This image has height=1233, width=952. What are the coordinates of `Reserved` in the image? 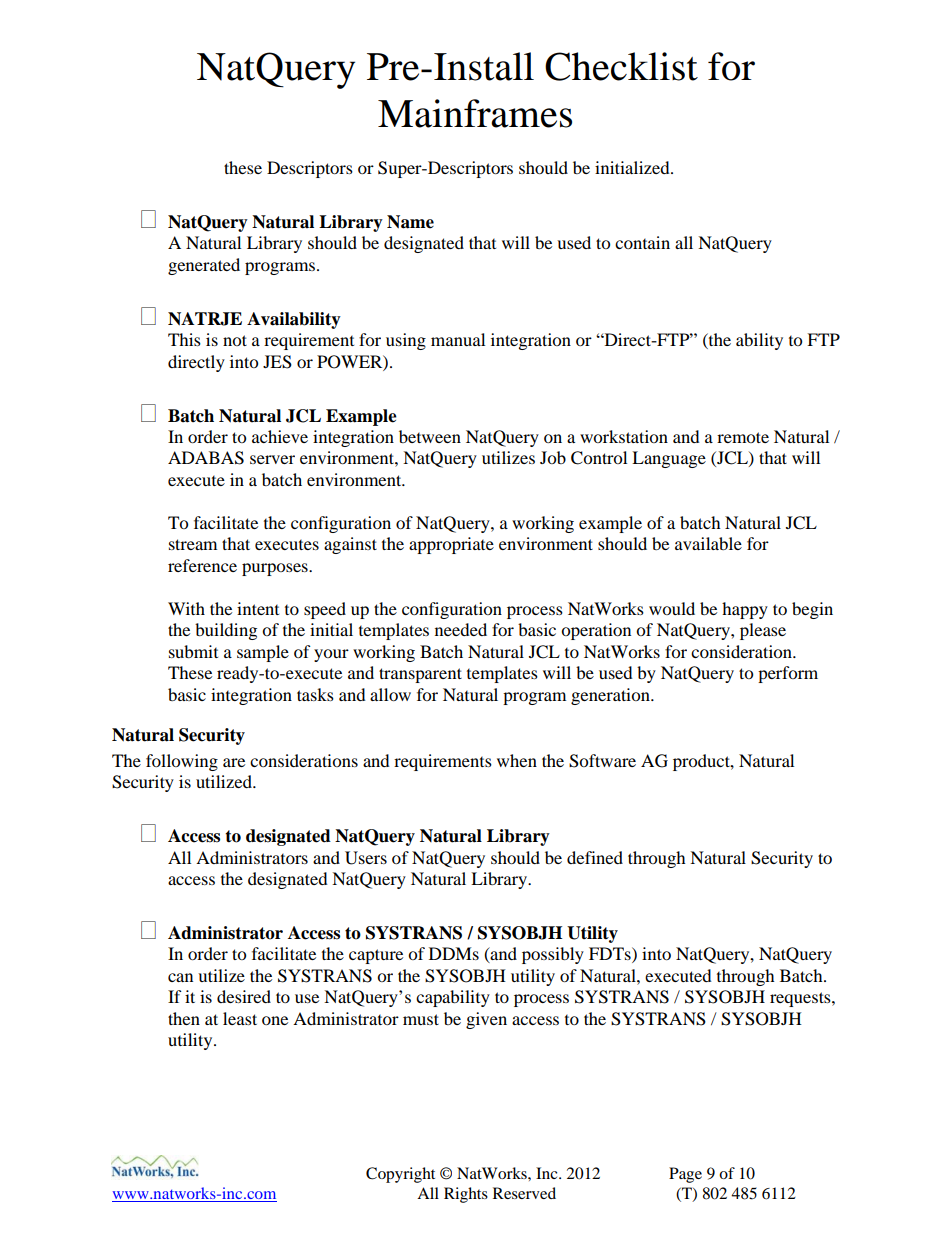 It's located at (524, 1193).
